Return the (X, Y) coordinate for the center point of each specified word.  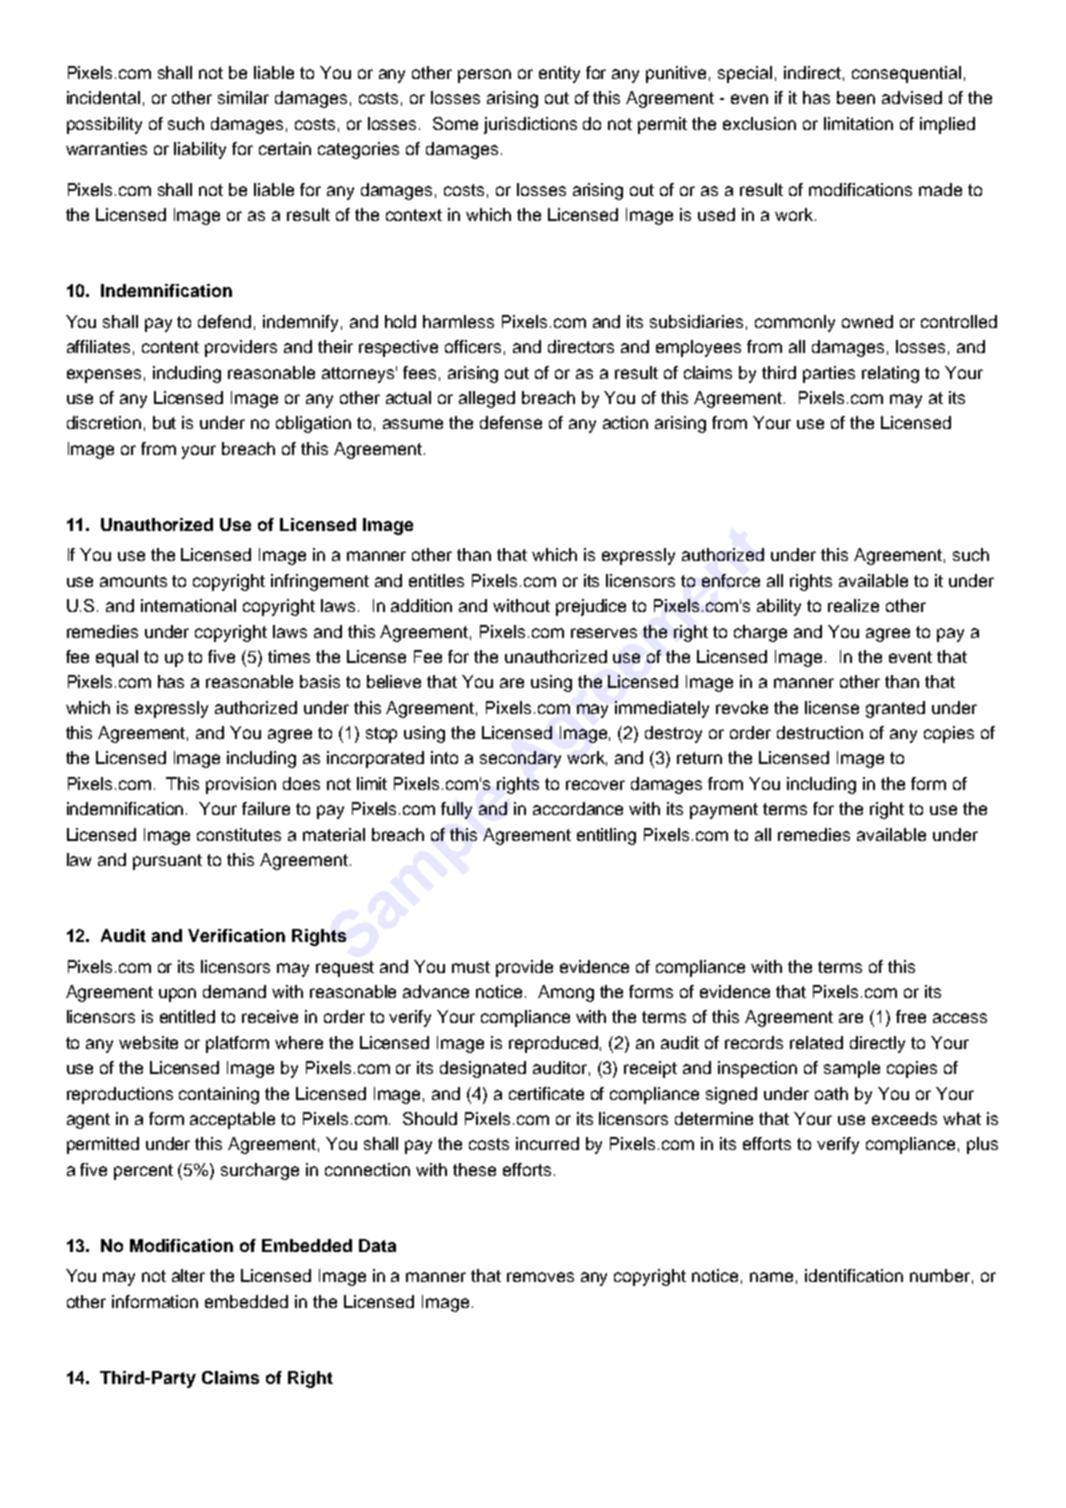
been (856, 97)
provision (241, 785)
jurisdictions (530, 125)
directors (581, 346)
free (911, 1016)
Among (566, 993)
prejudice (591, 607)
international (188, 605)
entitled (187, 1016)
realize (853, 605)
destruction (820, 732)
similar (243, 97)
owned (867, 321)
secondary (520, 759)
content (170, 347)
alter (188, 1275)
